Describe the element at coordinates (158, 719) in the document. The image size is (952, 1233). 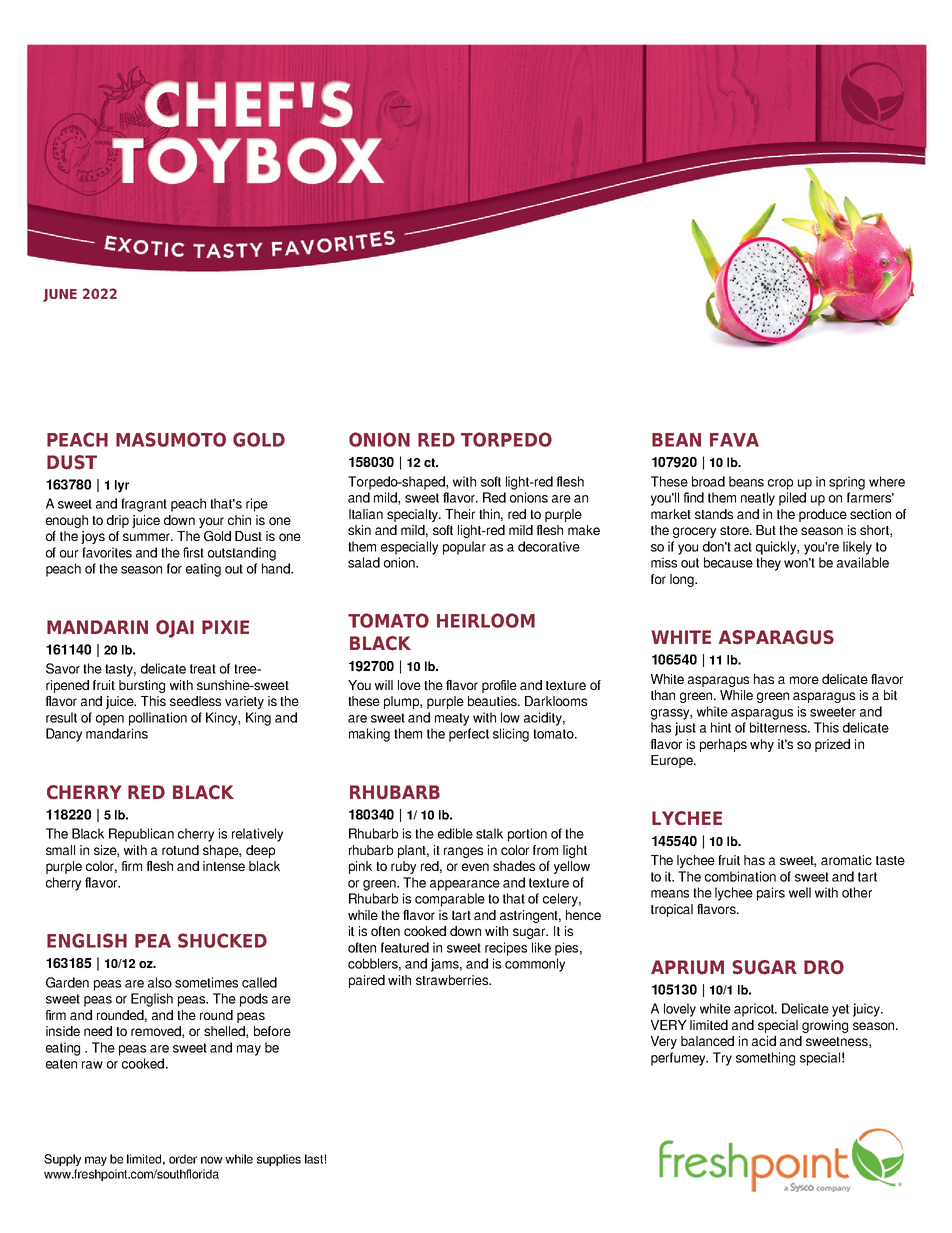
I see `pollination` at that location.
